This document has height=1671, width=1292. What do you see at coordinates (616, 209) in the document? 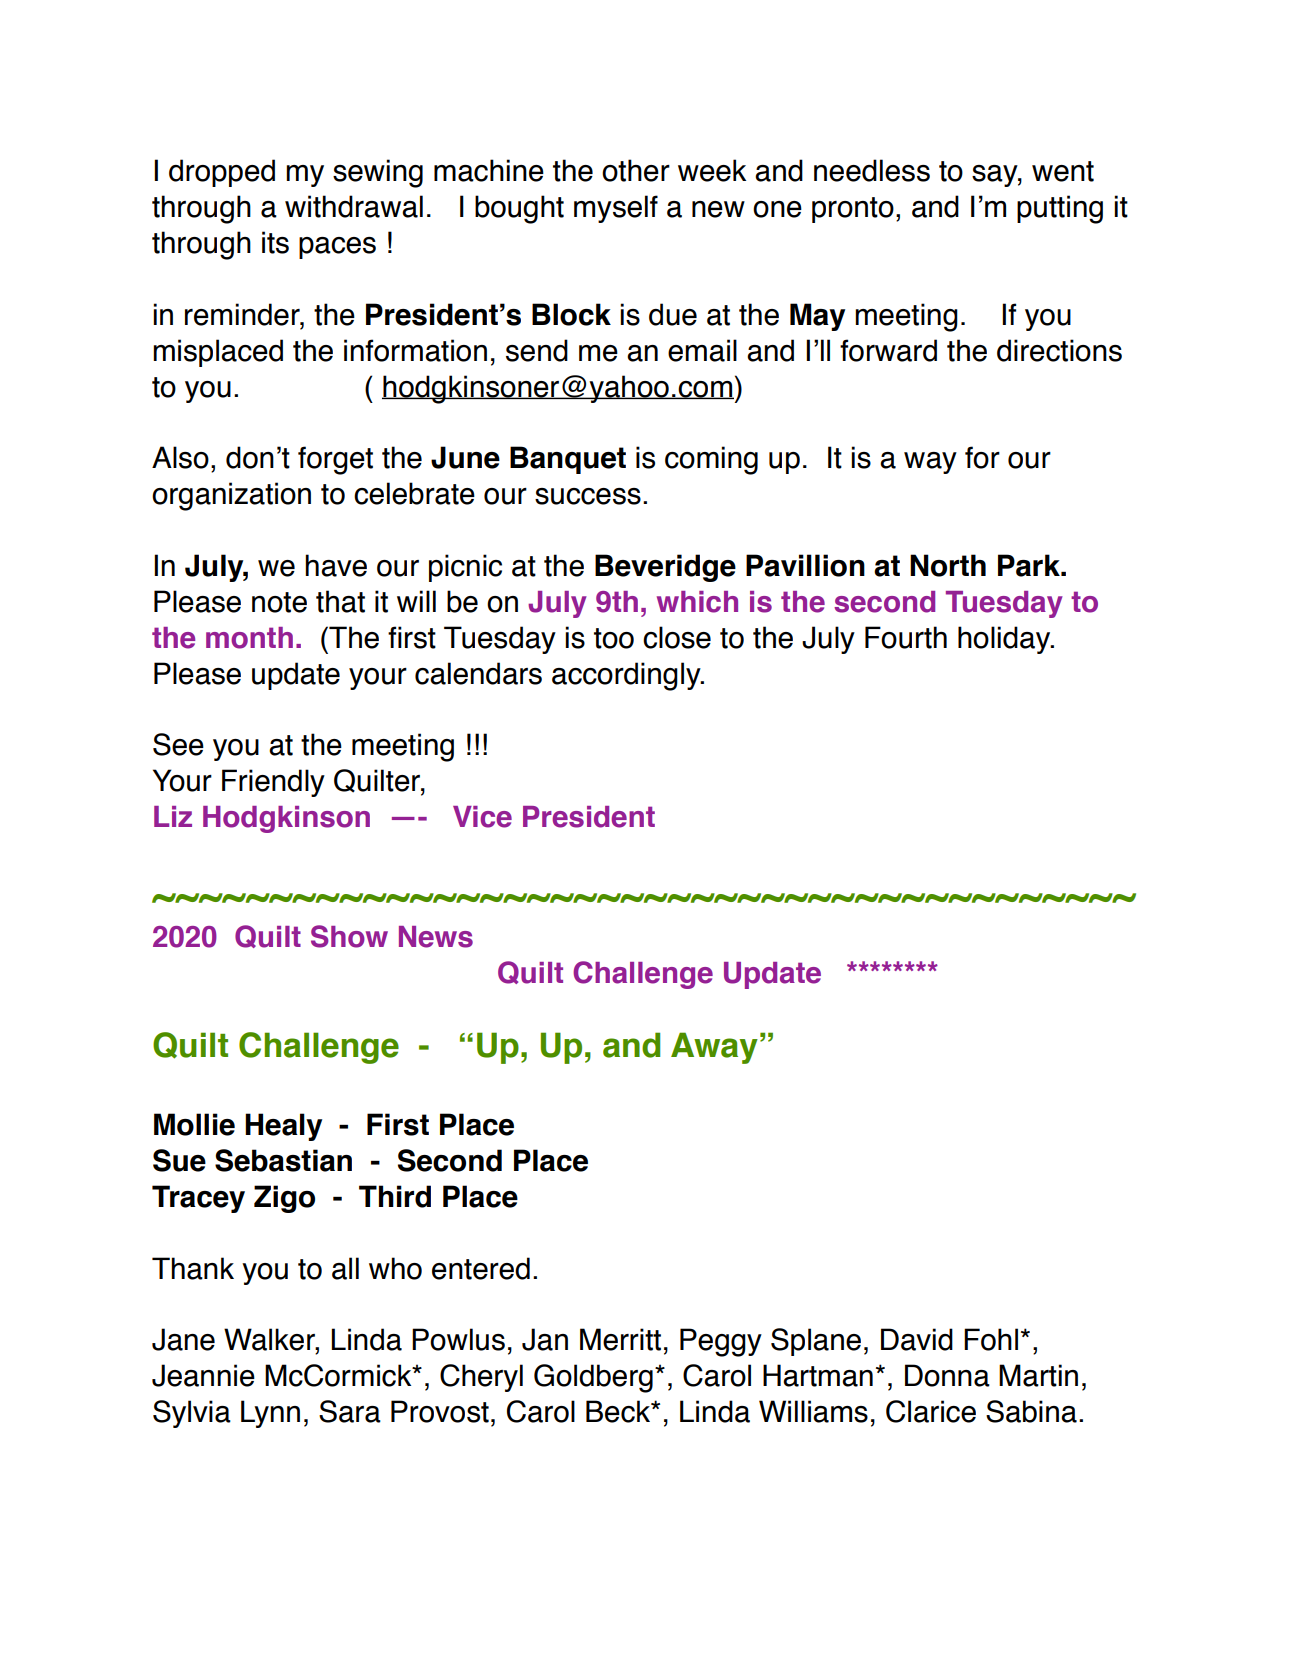
I see `myself` at bounding box center [616, 209].
